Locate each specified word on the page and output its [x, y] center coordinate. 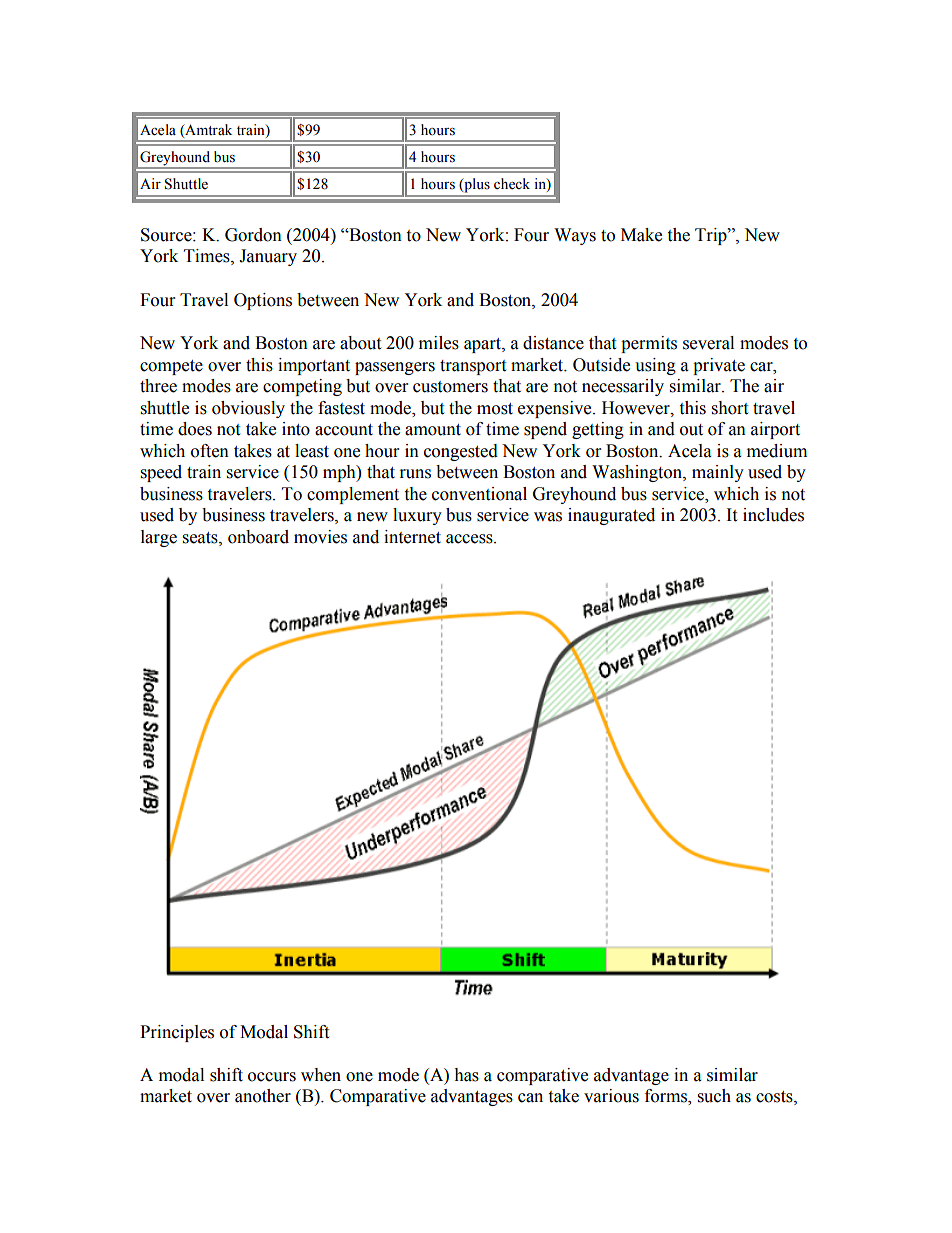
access [470, 539]
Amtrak [207, 130]
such [714, 1096]
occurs [272, 1077]
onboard [258, 537]
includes [773, 515]
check [512, 184]
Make [641, 235]
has [466, 1075]
